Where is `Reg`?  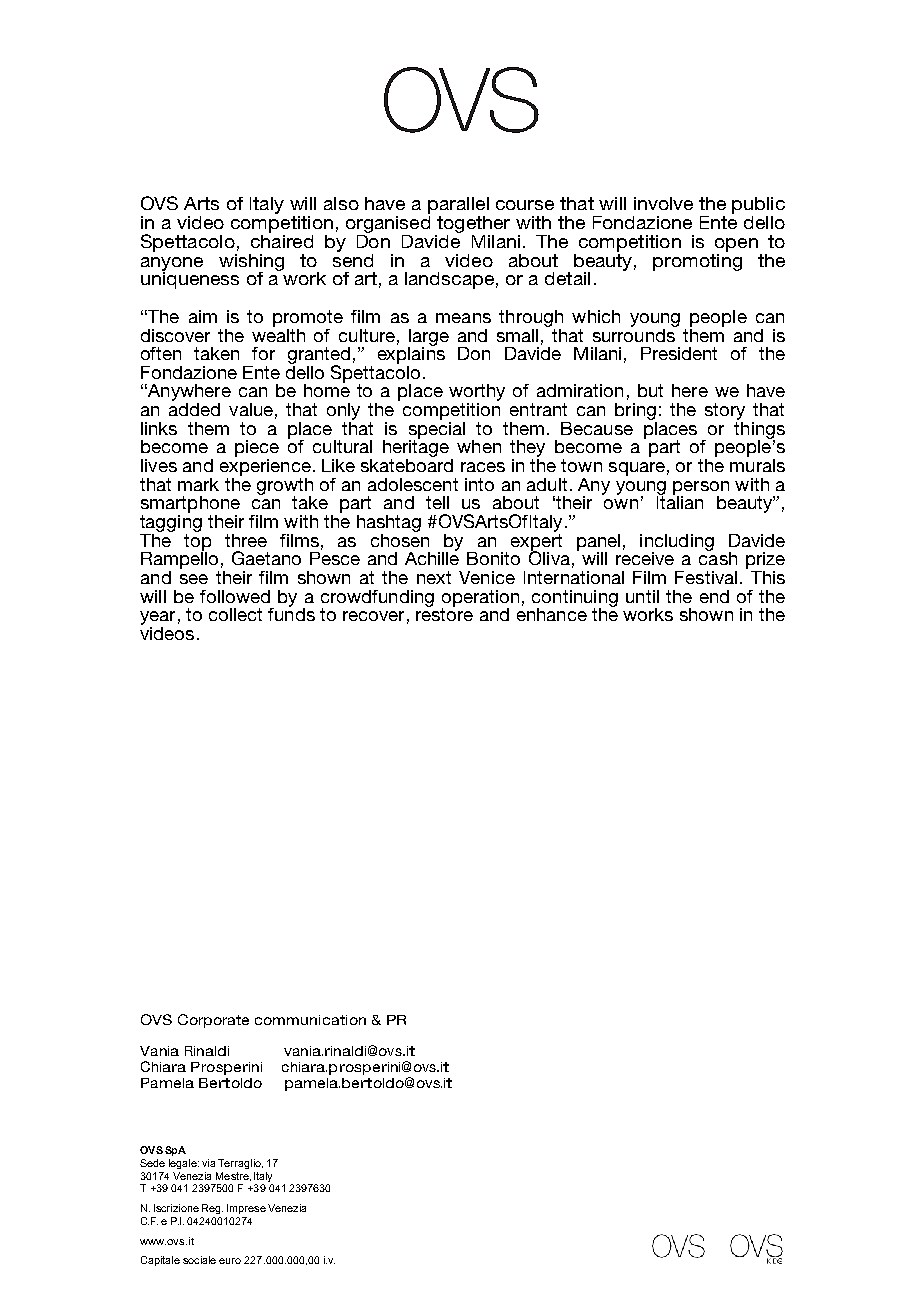 Reg is located at coordinates (212, 1209).
